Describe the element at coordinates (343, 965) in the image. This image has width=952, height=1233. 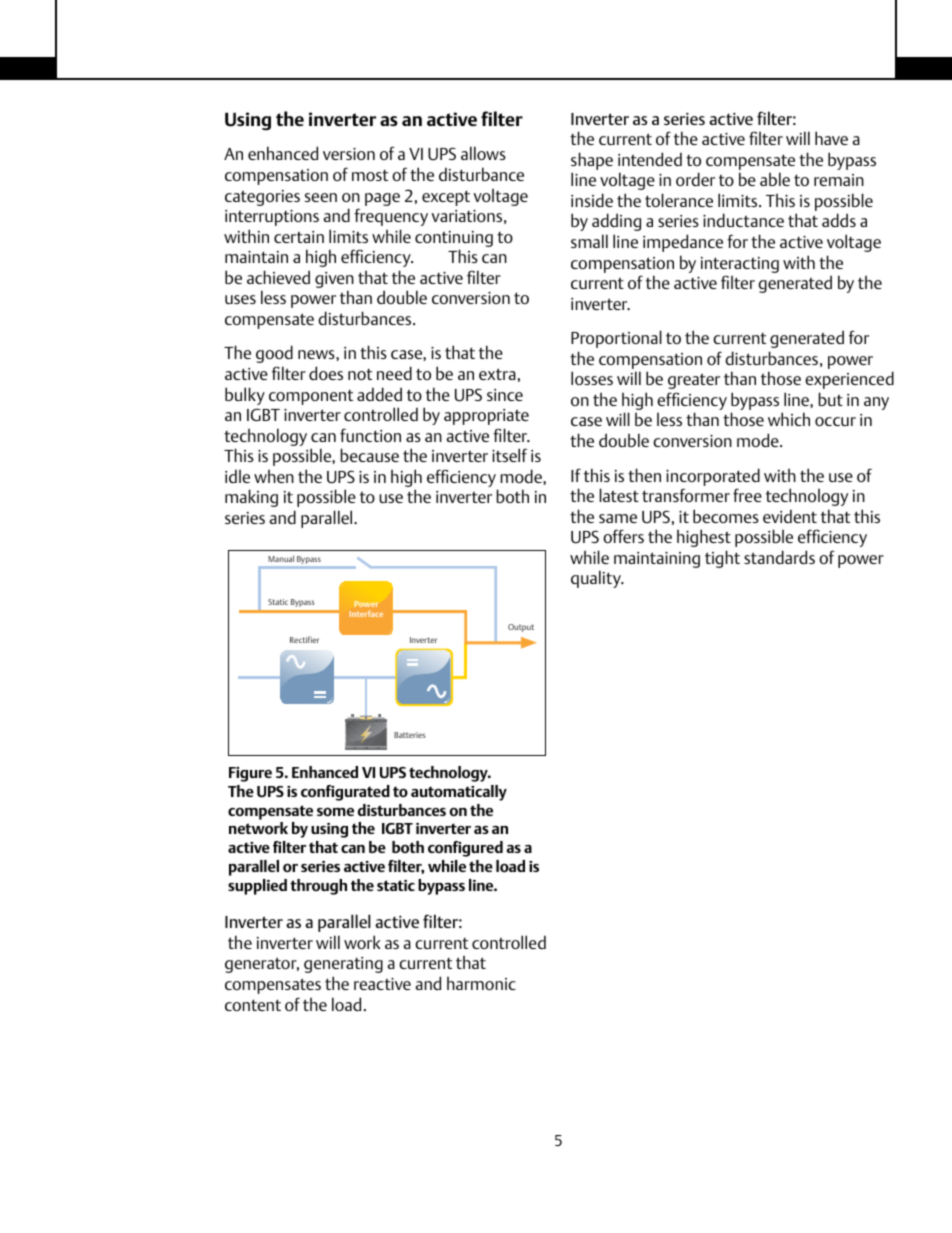
I see `generating` at that location.
